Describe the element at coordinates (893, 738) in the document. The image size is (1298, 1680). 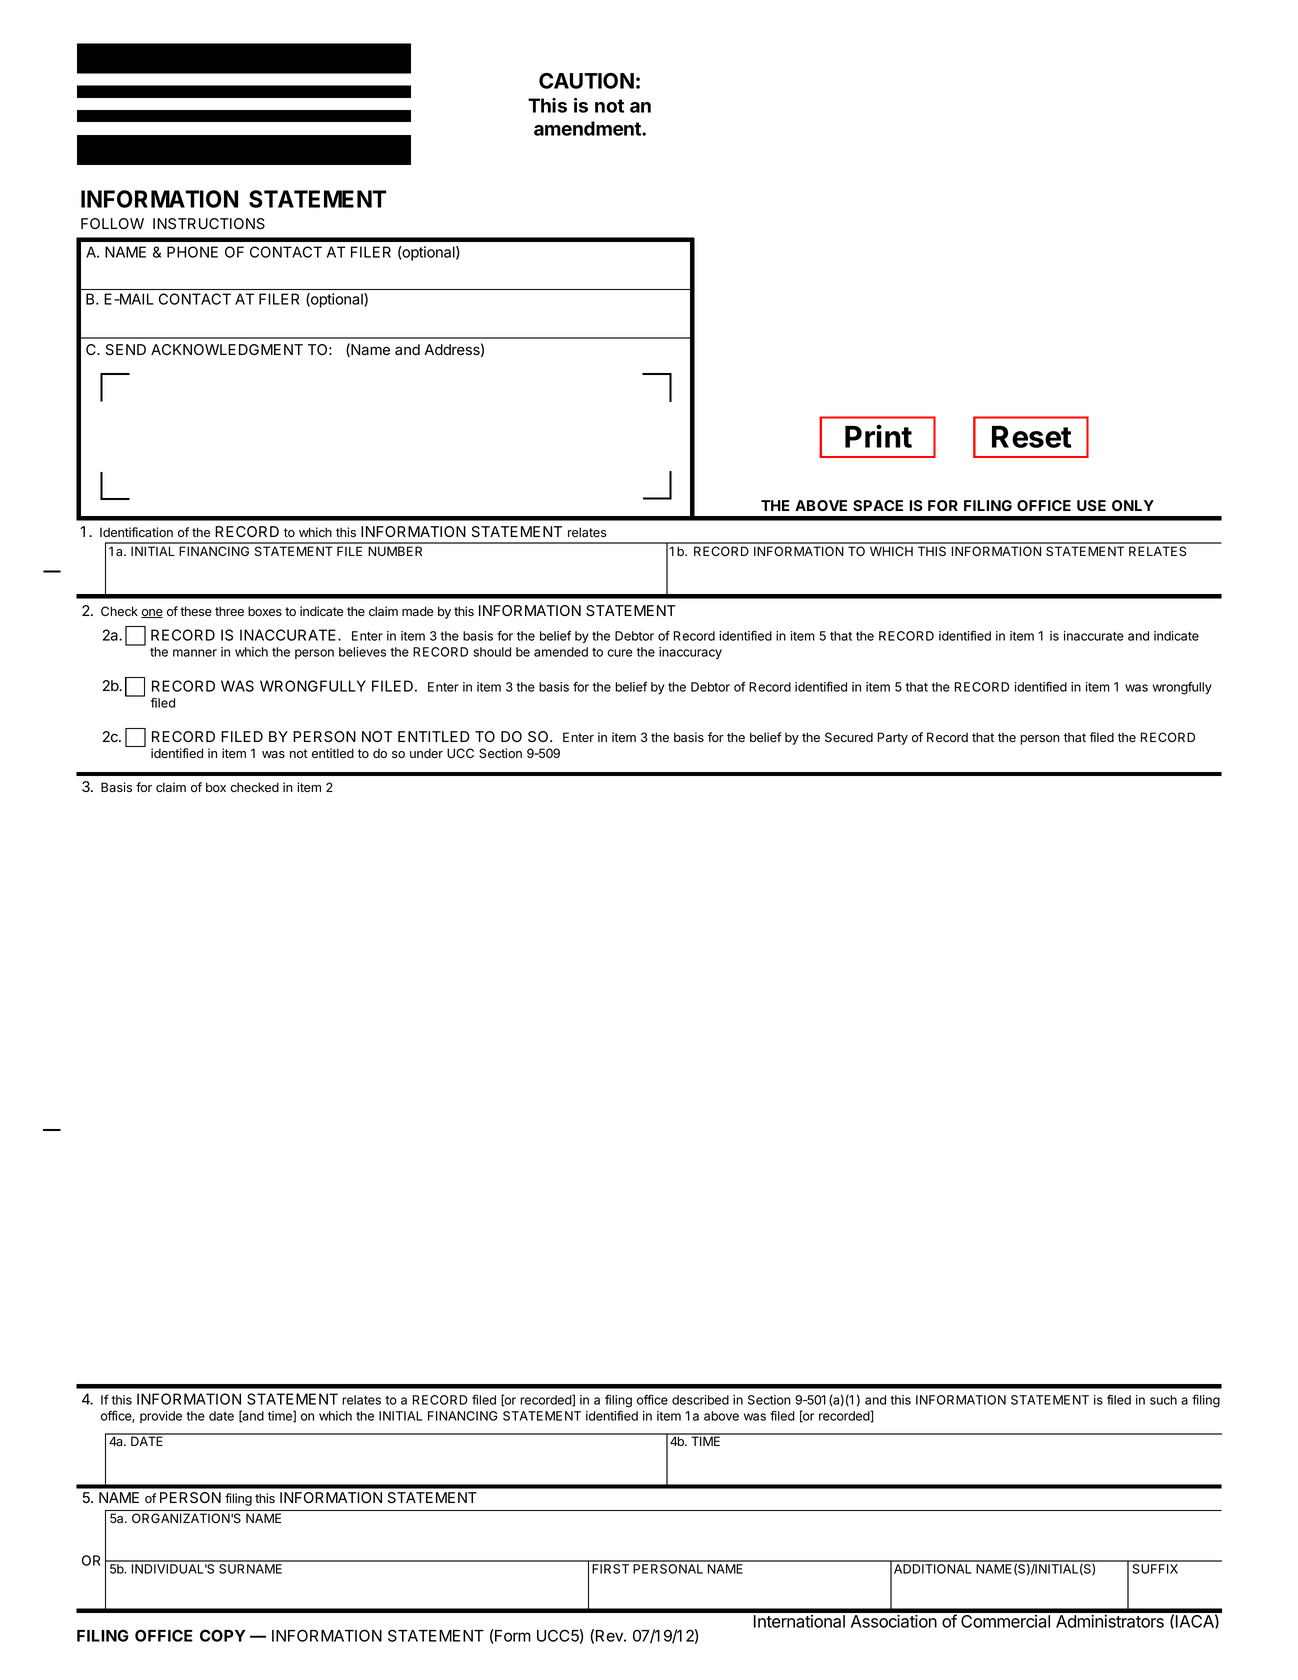
I see `Party` at that location.
